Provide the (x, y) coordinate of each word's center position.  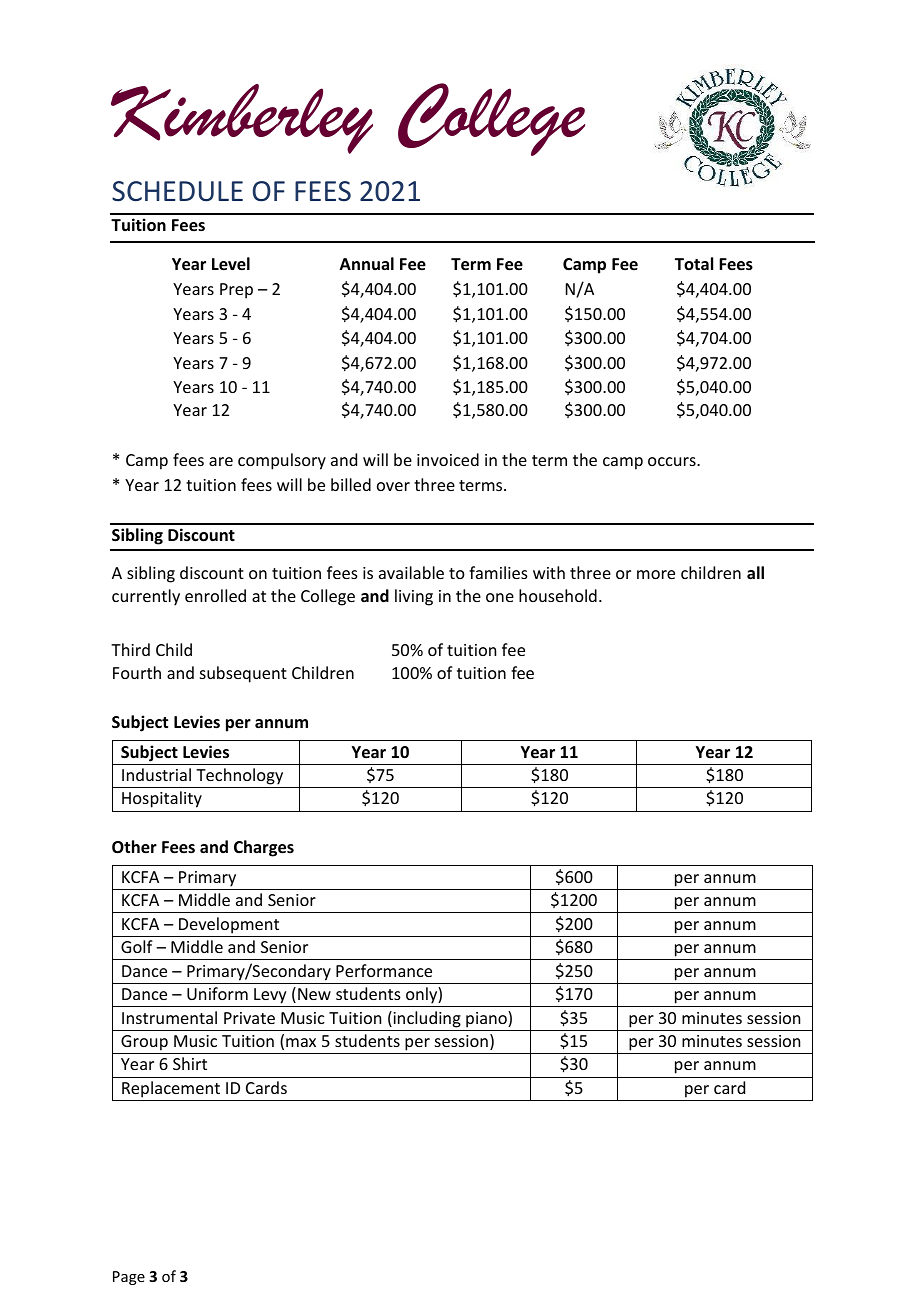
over (393, 486)
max (301, 1042)
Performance (384, 970)
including (426, 1019)
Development (229, 925)
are (221, 461)
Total (694, 263)
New (314, 994)
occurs (673, 461)
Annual (367, 263)
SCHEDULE (177, 191)
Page (129, 1278)
